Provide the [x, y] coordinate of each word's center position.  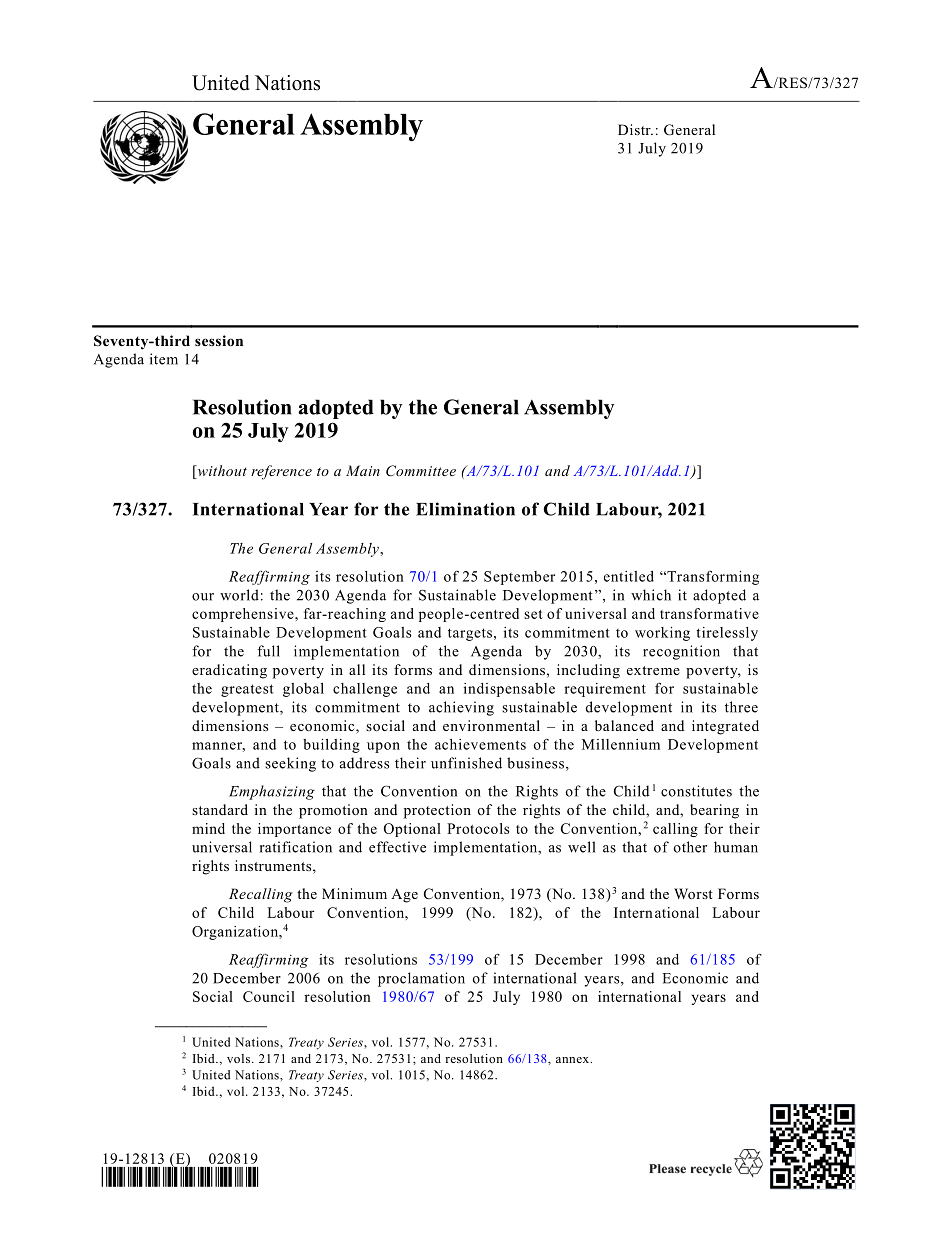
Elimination [465, 509]
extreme [653, 670]
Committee [421, 471]
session [219, 340]
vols [238, 1058]
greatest [247, 690]
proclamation [421, 979]
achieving [461, 708]
